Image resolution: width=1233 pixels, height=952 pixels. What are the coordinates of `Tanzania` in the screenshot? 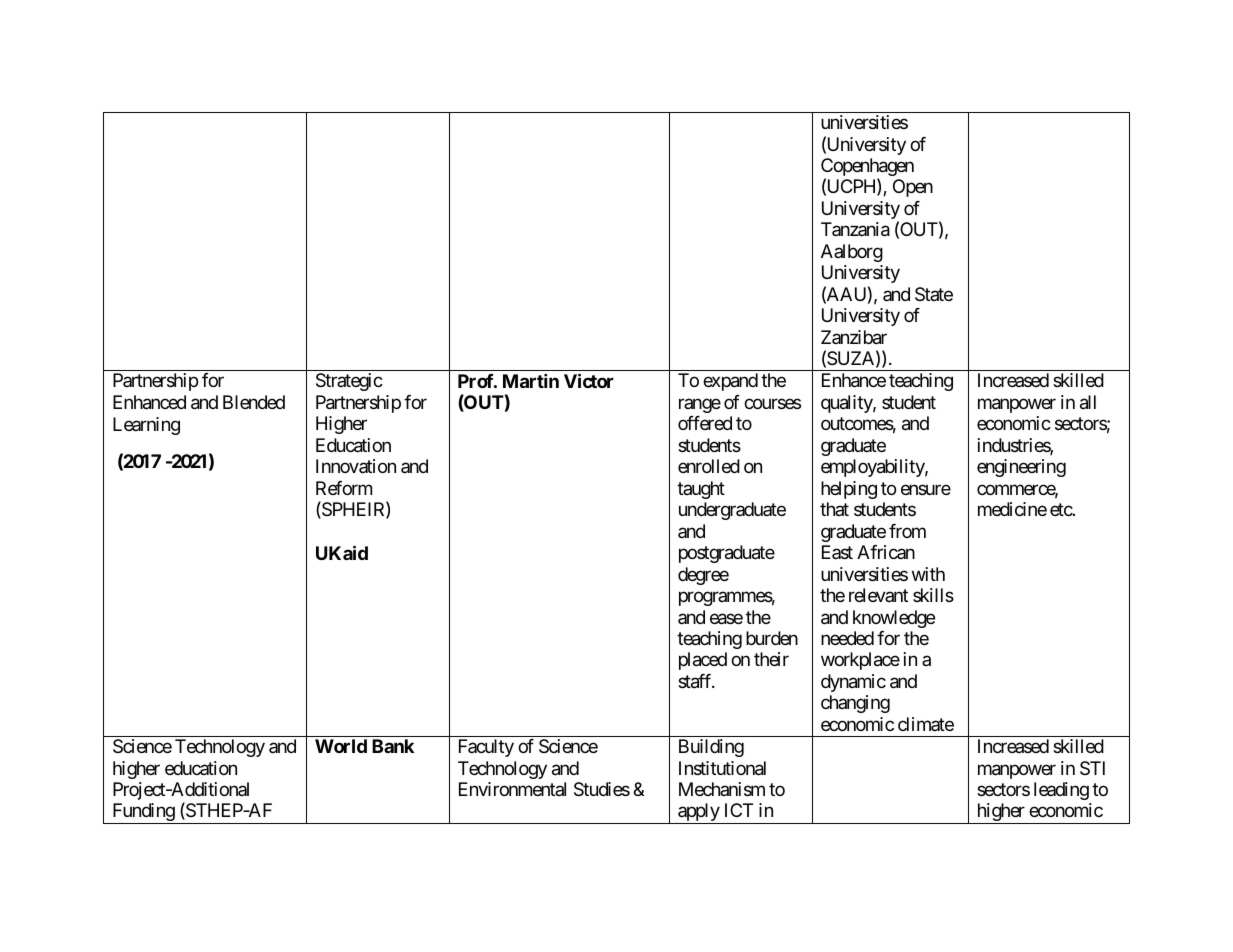 It's located at (855, 229).
